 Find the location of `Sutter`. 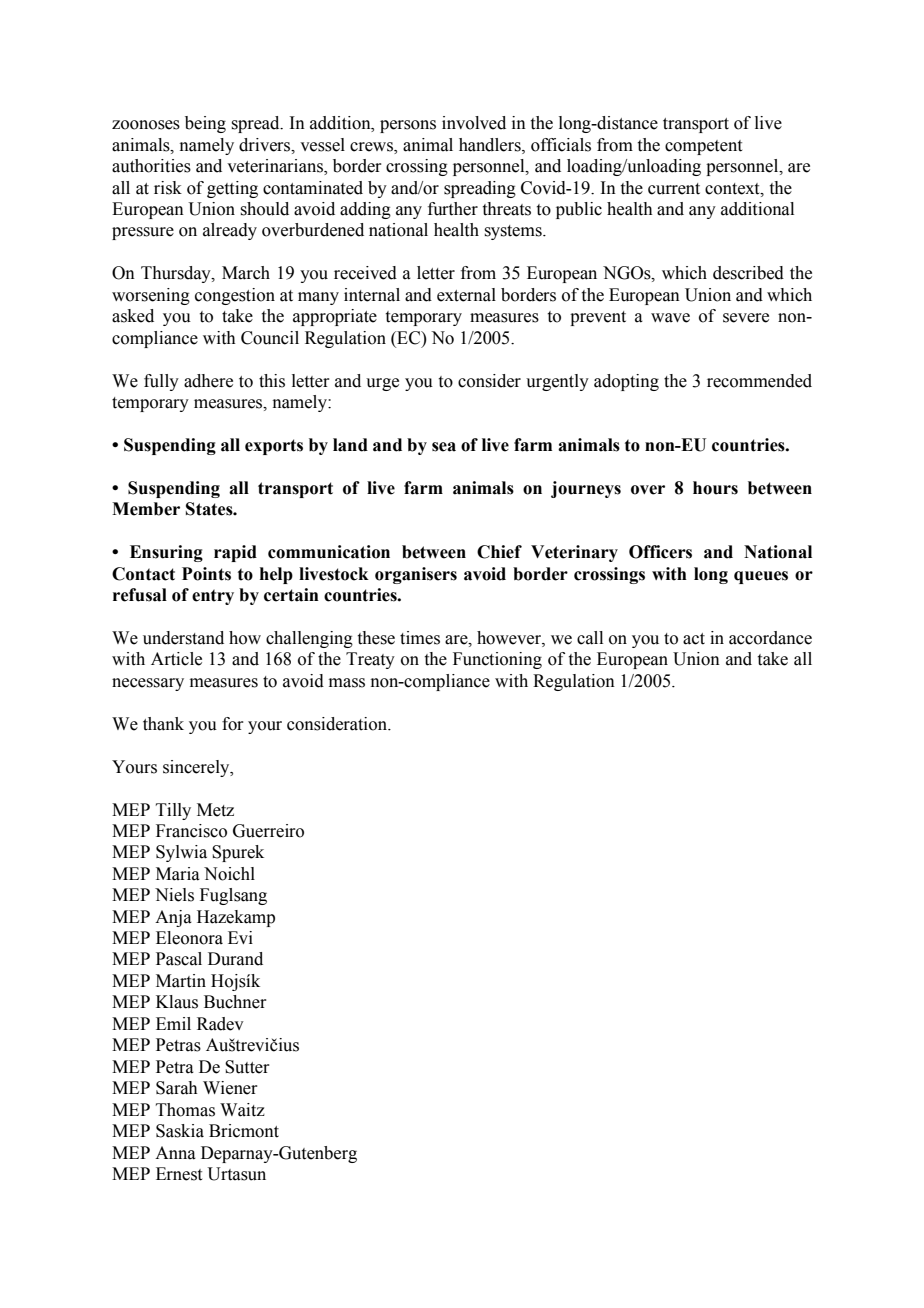

Sutter is located at coordinates (247, 1067).
